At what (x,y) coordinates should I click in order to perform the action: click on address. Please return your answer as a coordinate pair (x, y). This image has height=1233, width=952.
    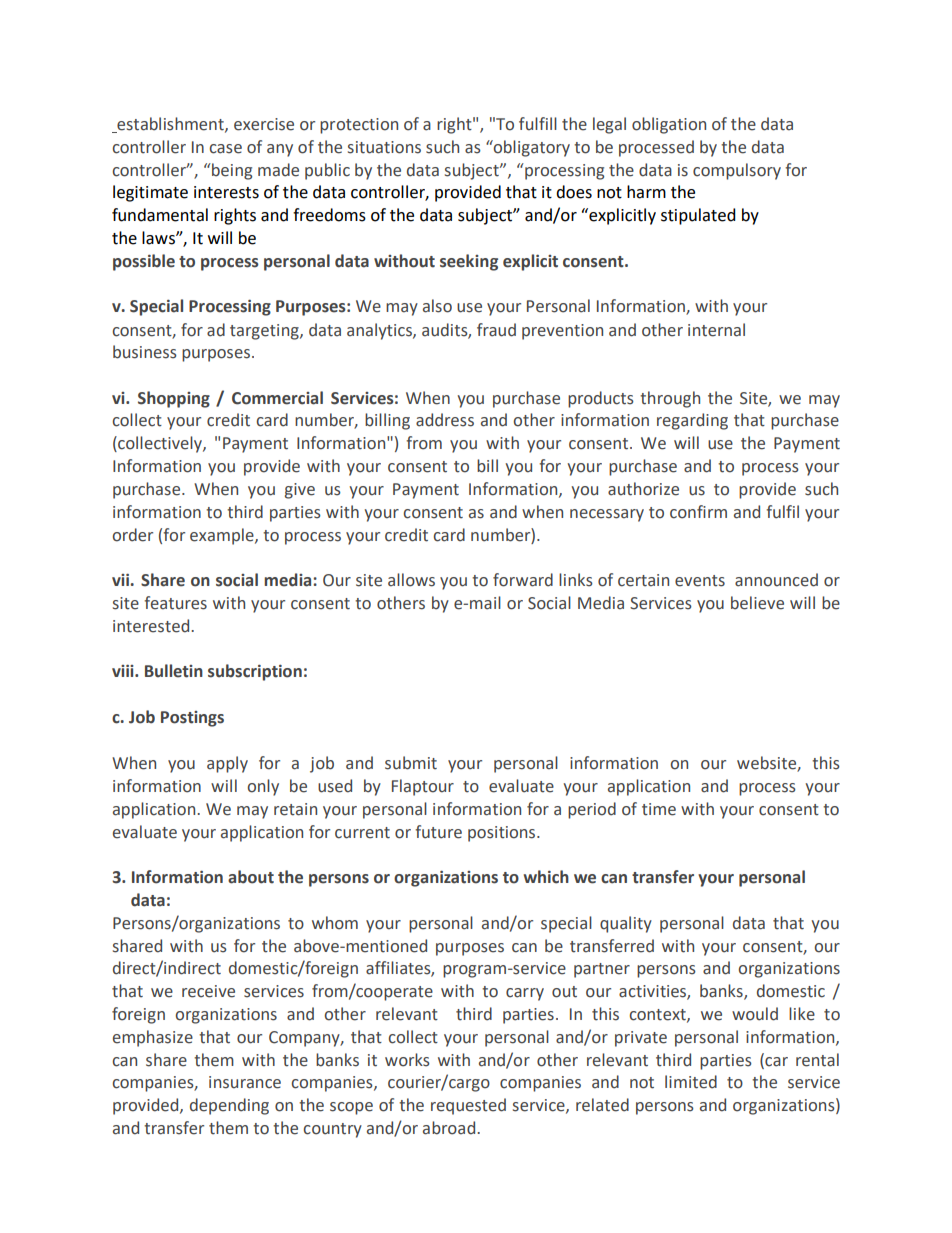
    Looking at the image, I should click on (445, 420).
